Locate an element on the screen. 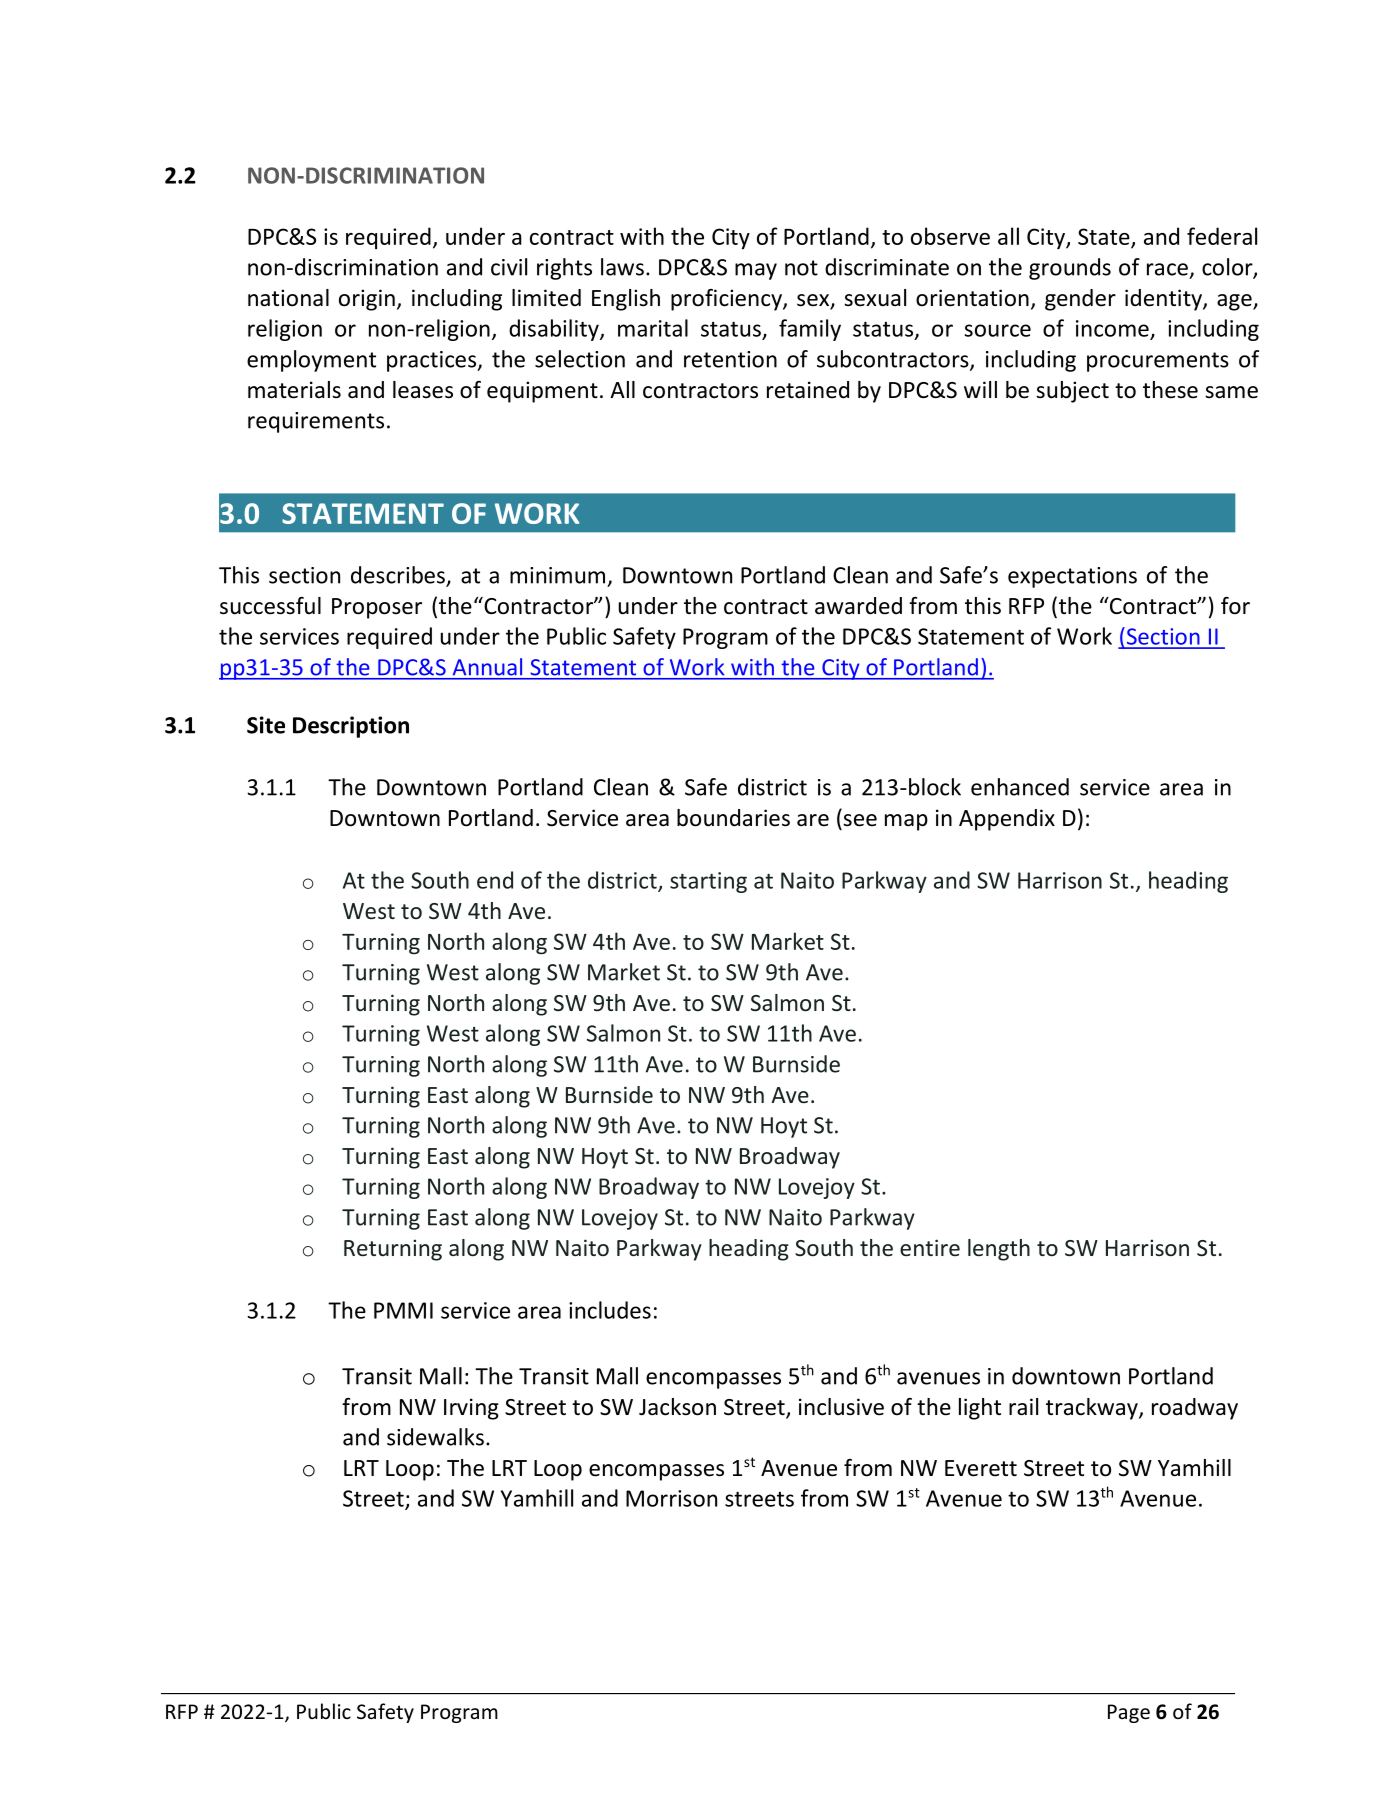  Appendix is located at coordinates (1007, 820).
